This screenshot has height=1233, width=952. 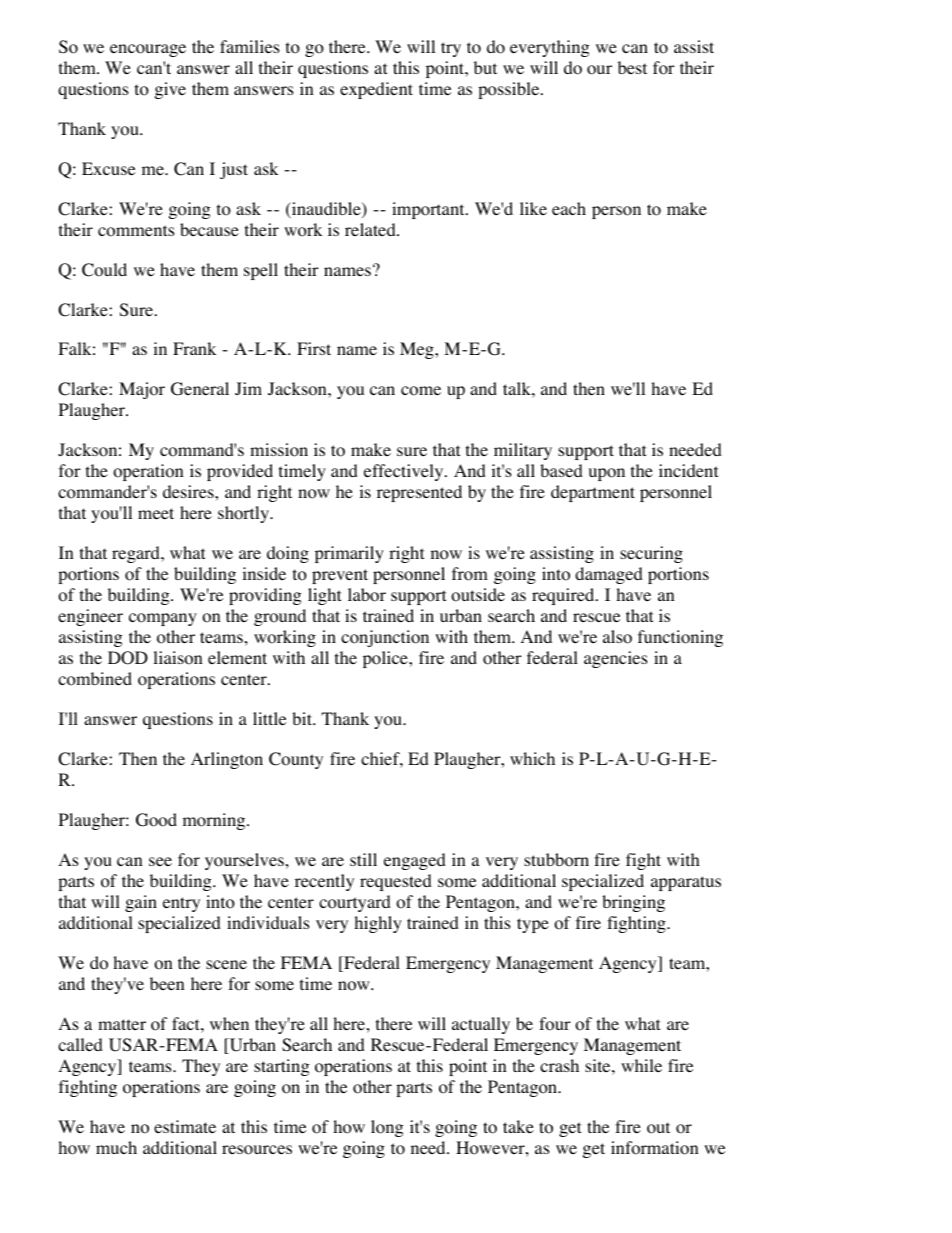 I want to click on Good, so click(x=156, y=820).
